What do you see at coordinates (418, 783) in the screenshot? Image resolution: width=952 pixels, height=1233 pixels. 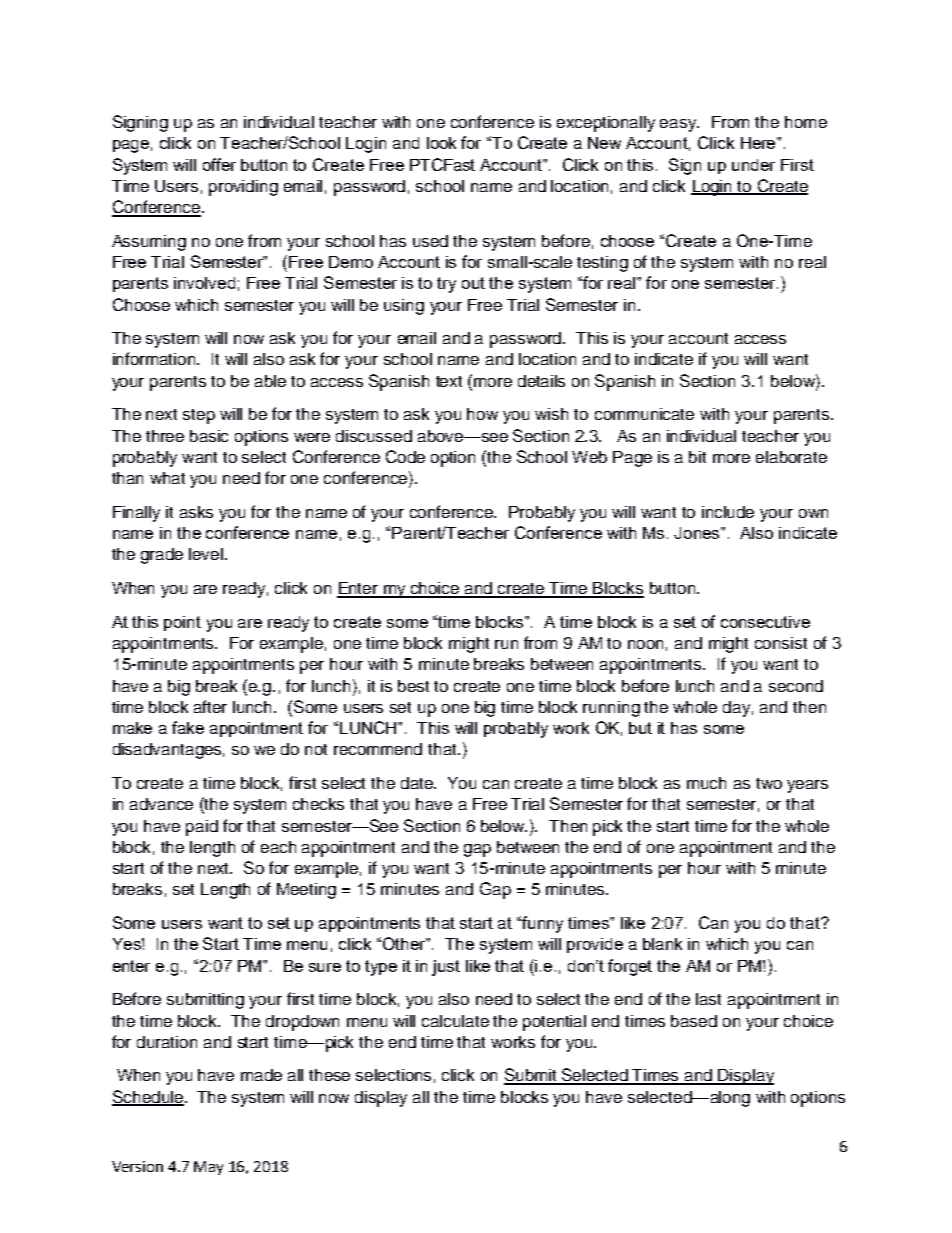 I see `date` at bounding box center [418, 783].
